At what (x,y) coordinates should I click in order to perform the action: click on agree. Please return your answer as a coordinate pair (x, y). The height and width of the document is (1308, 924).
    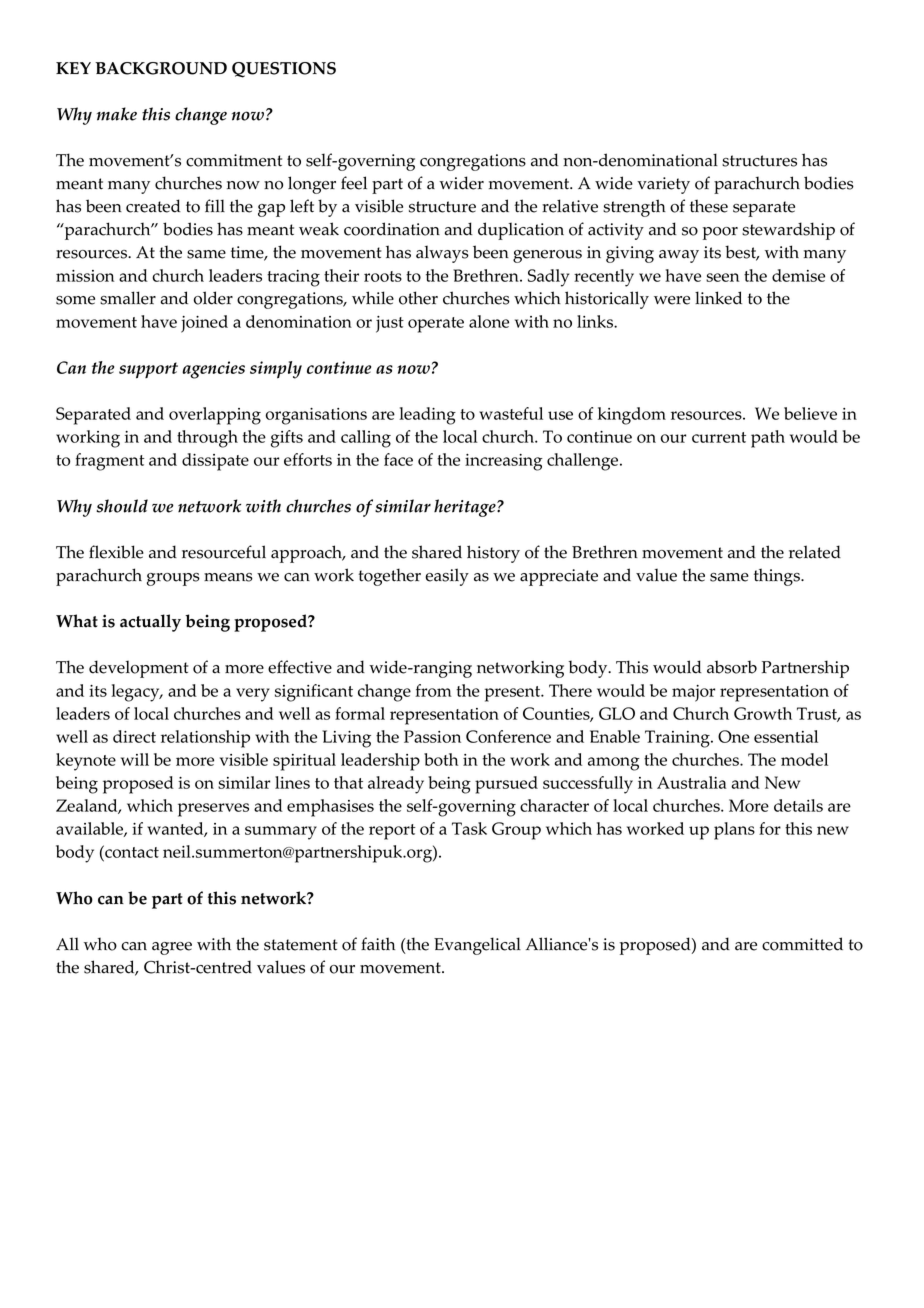
    Looking at the image, I should click on (172, 948).
